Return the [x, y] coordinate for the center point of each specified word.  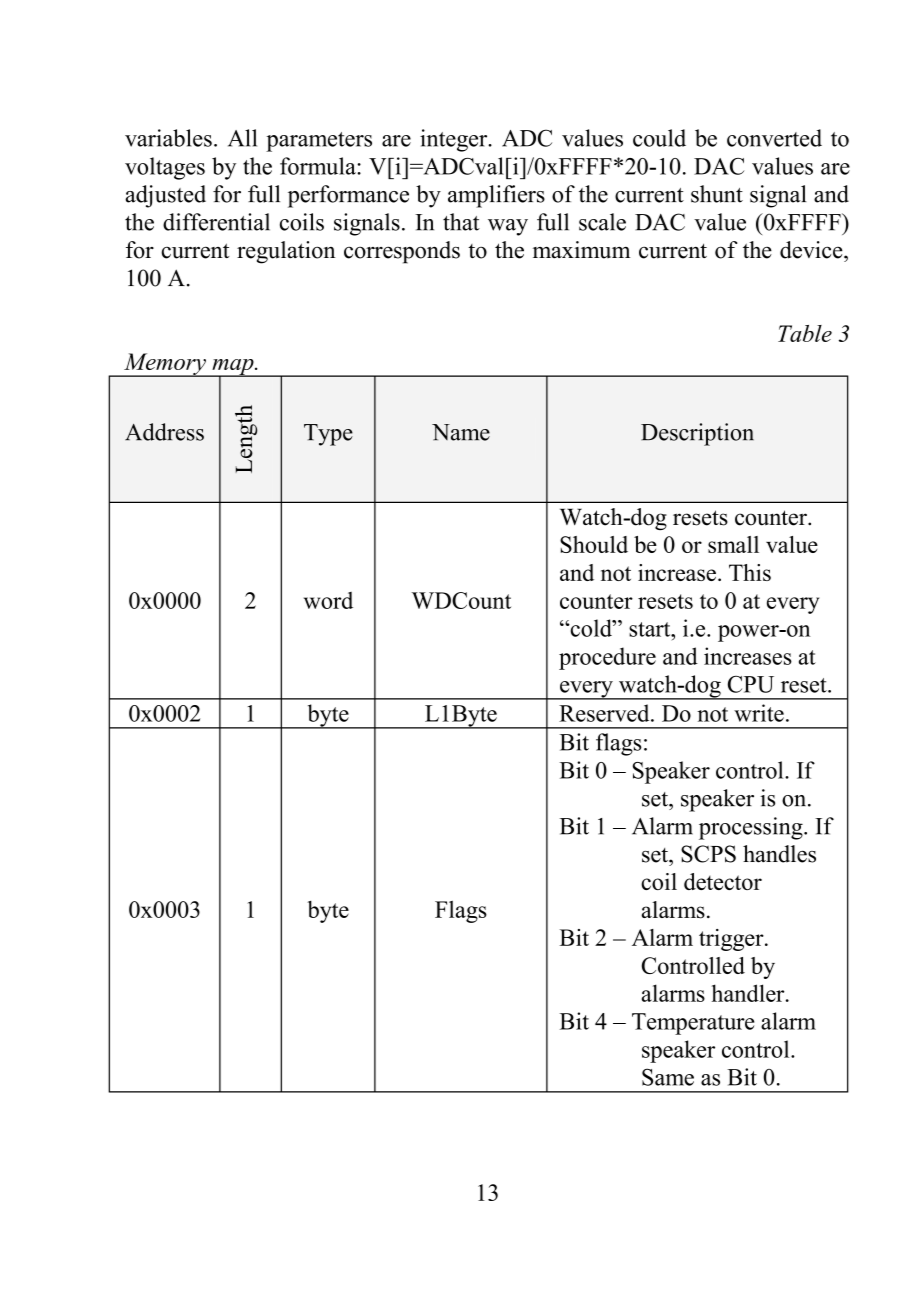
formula [319, 166]
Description [697, 434]
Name [461, 432]
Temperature [693, 1024]
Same [668, 1077]
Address [164, 432]
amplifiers [496, 196]
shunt [717, 194]
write [759, 713]
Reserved [605, 713]
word [328, 600]
